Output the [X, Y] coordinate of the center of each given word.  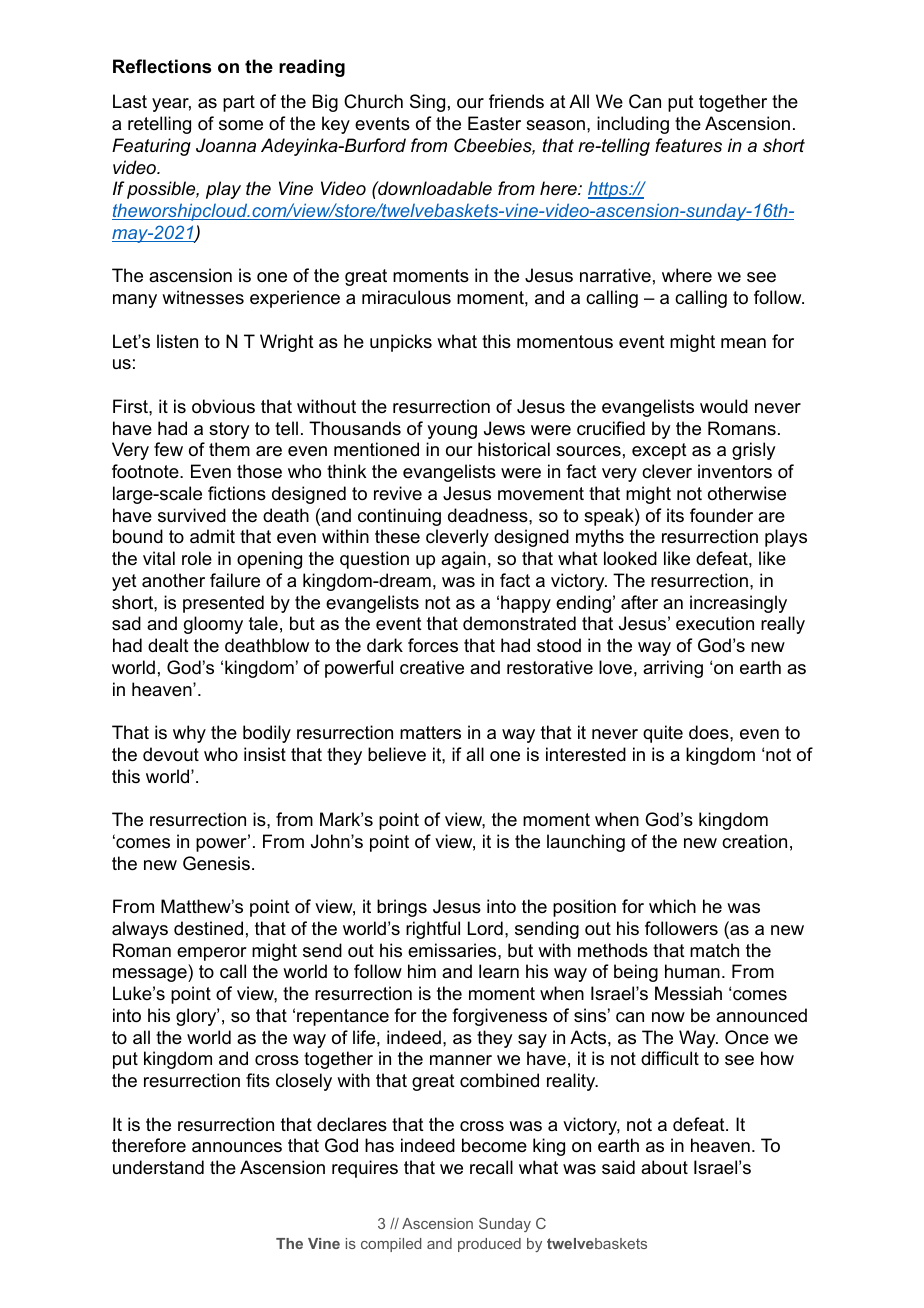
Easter [494, 123]
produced [489, 1245]
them [229, 449]
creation [754, 841]
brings [402, 908]
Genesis [216, 863]
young [452, 432]
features [688, 145]
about [664, 1167]
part [239, 103]
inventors [735, 471]
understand [158, 1167]
